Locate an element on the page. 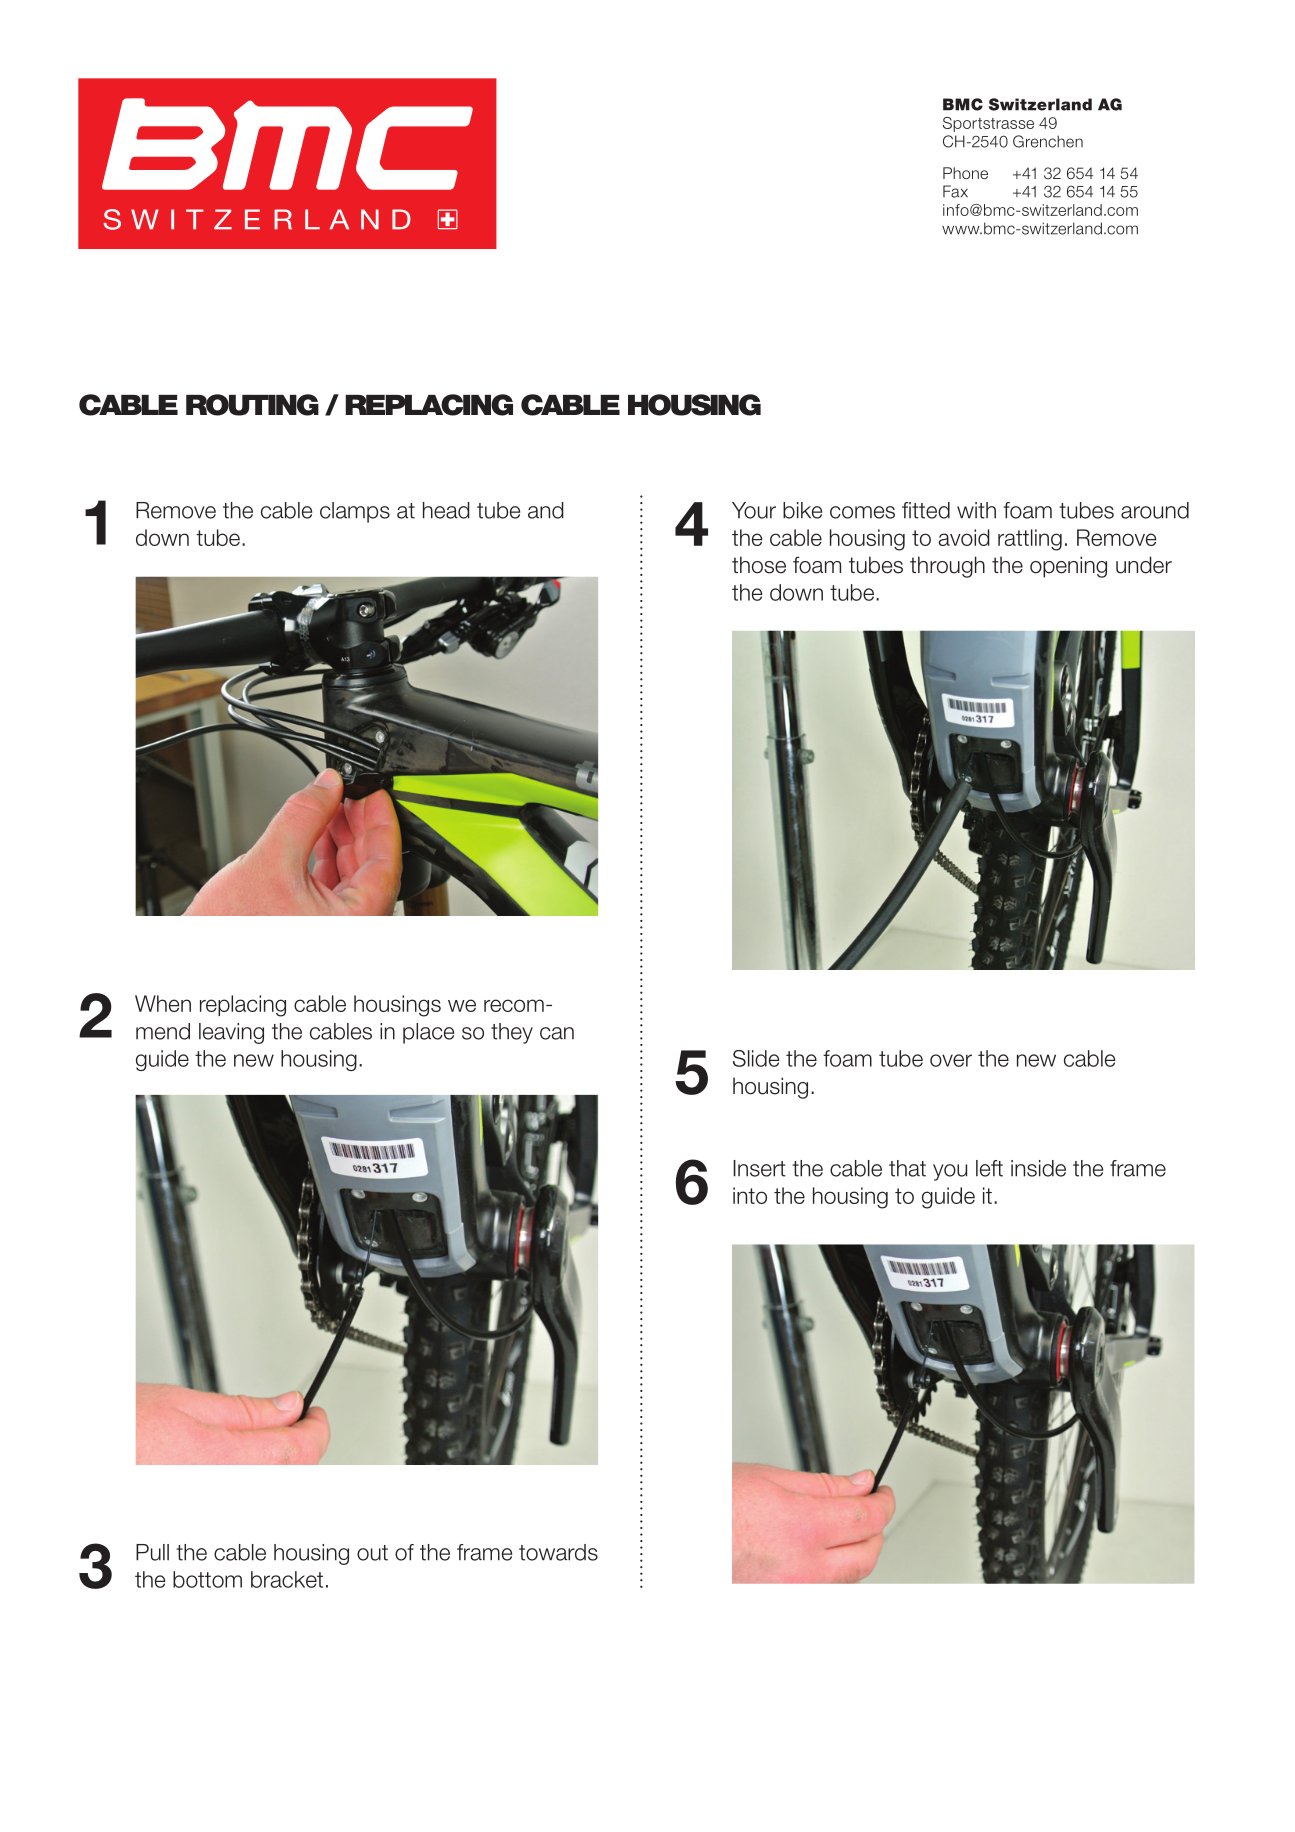 Image resolution: width=1295 pixels, height=1832 pixels. those is located at coordinates (759, 565).
